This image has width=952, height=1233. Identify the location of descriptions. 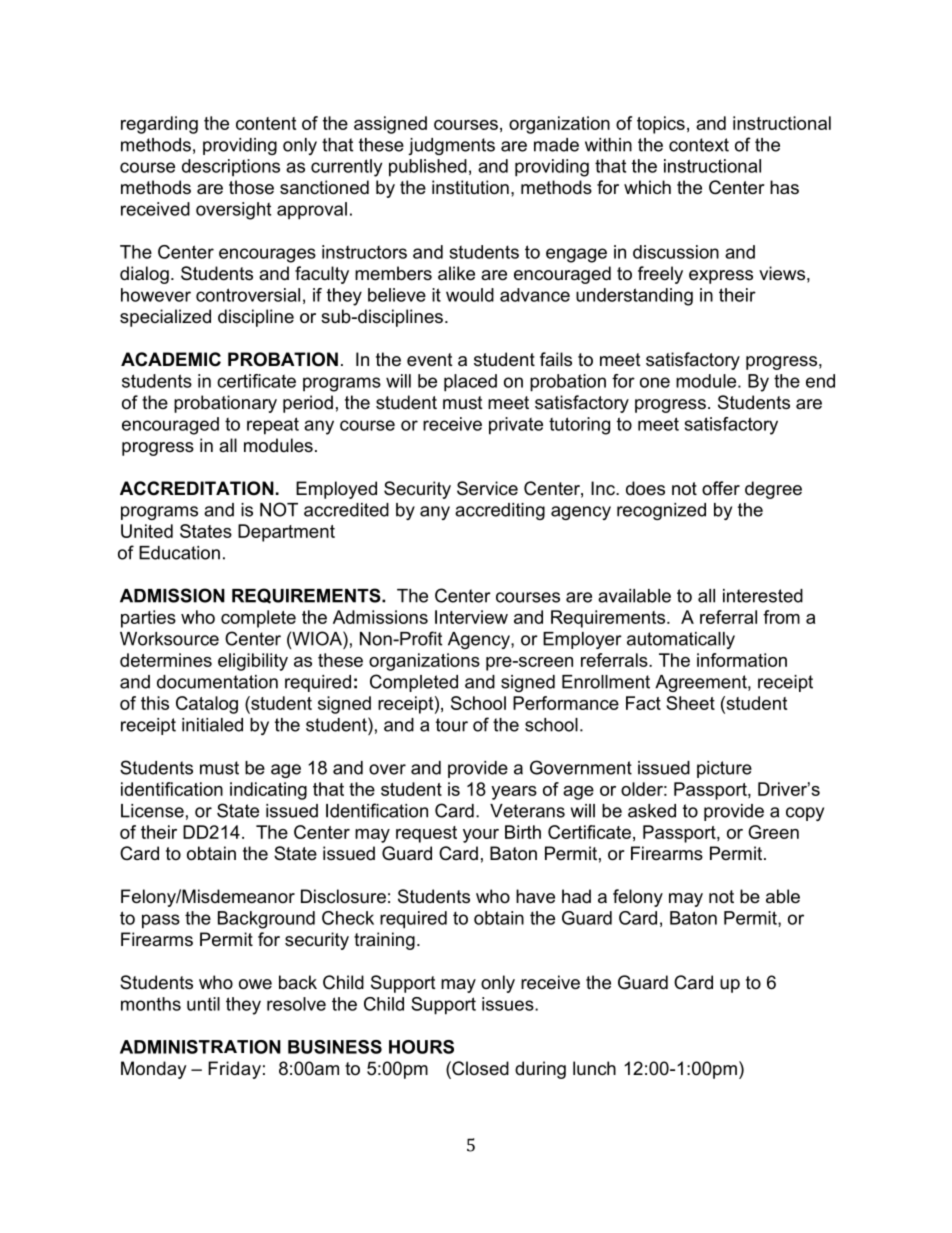
(231, 168).
